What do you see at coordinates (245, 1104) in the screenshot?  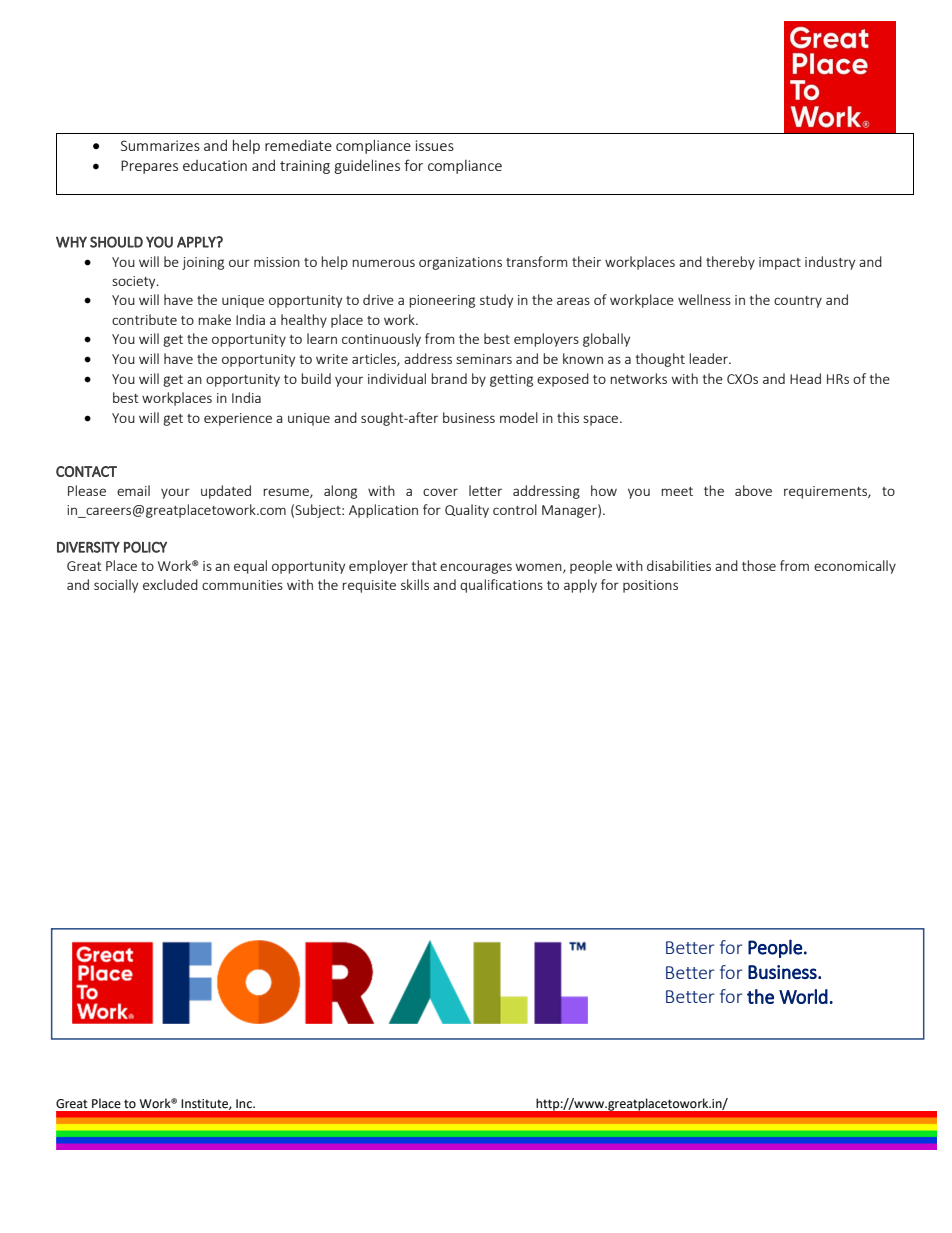 I see `Inc` at bounding box center [245, 1104].
